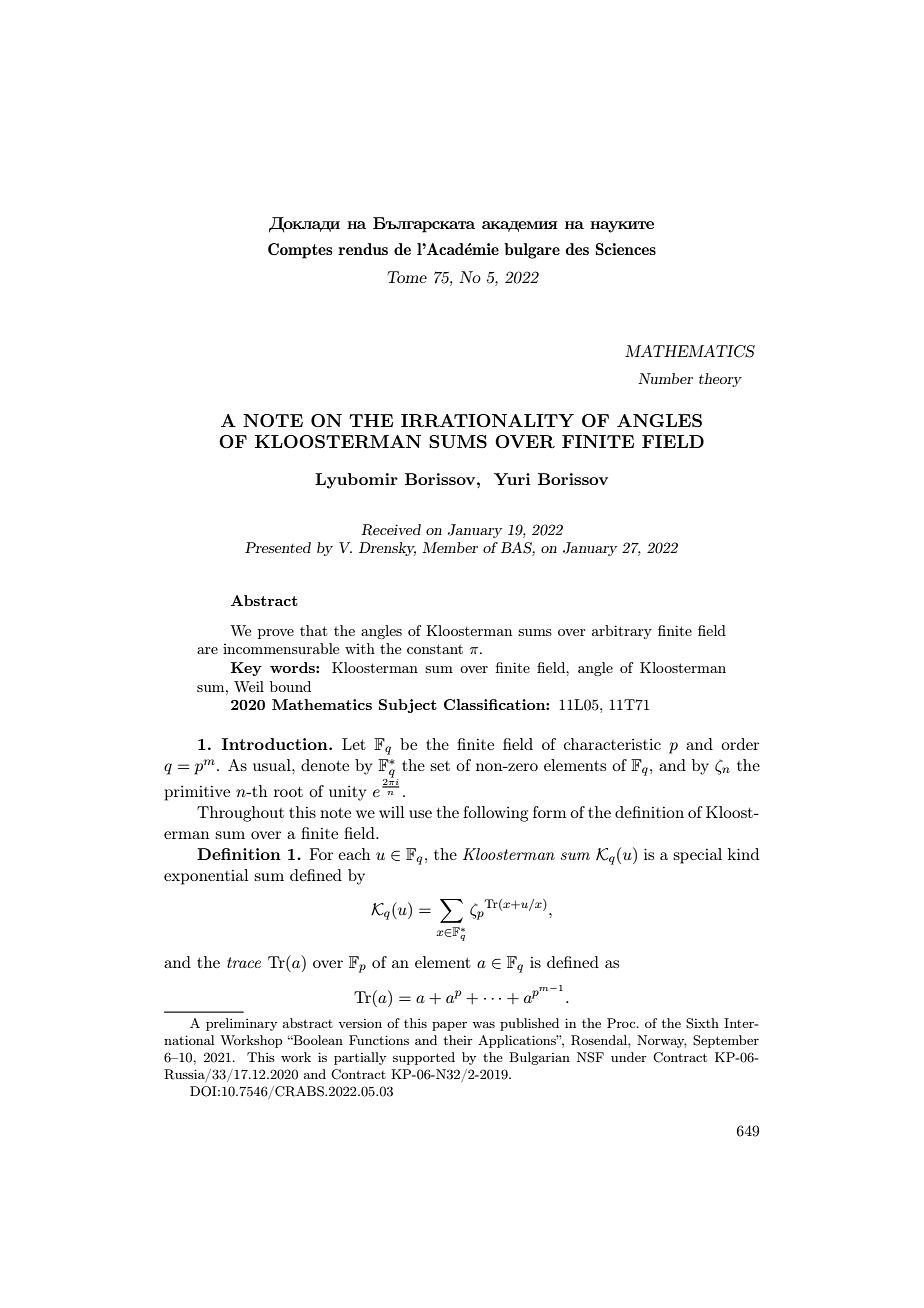 The height and width of the screenshot is (1308, 924). Describe the element at coordinates (622, 632) in the screenshot. I see `arbitrary` at that location.
